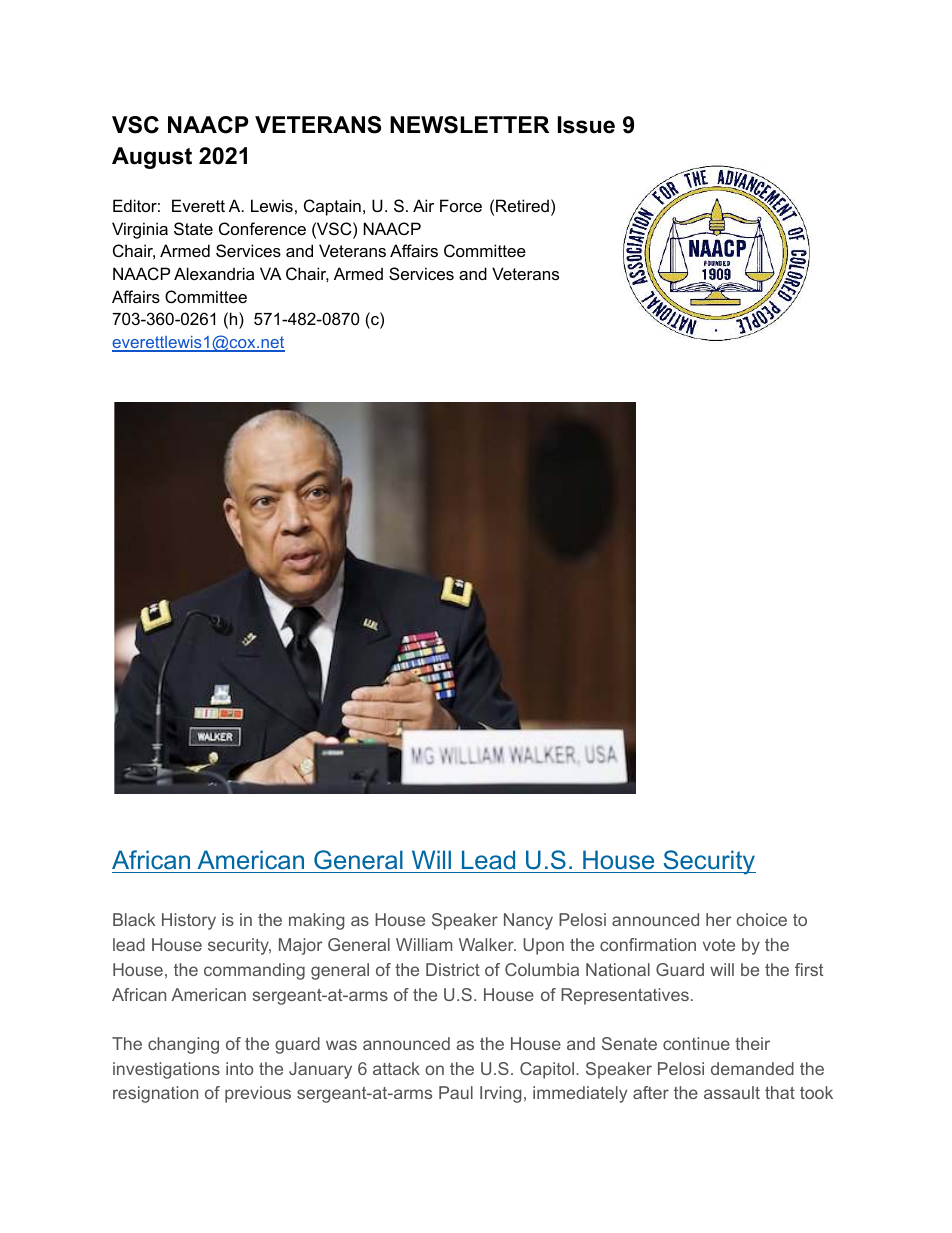 This screenshot has height=1233, width=952. What do you see at coordinates (456, 1092) in the screenshot?
I see `Paul` at bounding box center [456, 1092].
